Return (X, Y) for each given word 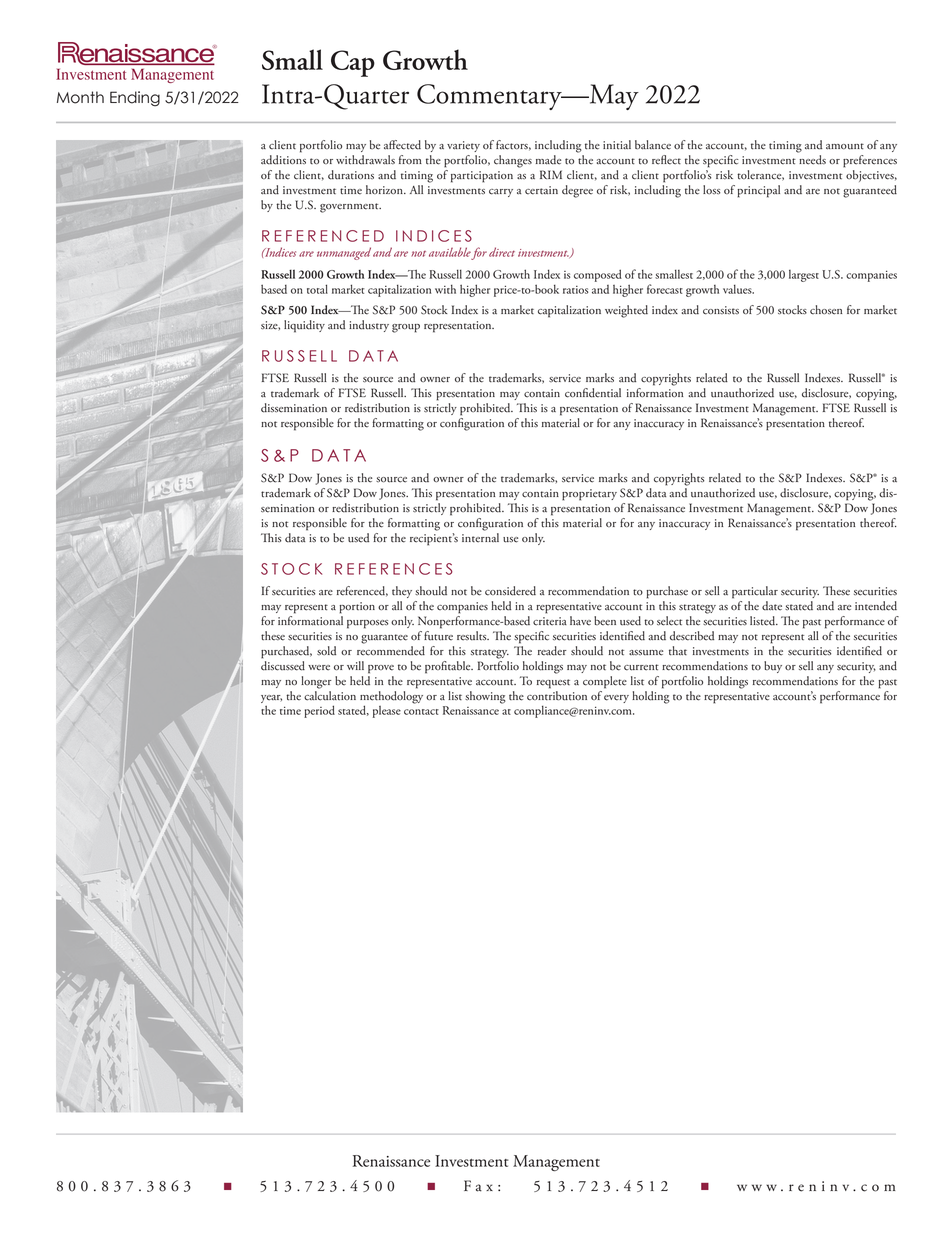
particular (755, 592)
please (387, 712)
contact (421, 712)
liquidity (304, 326)
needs (812, 160)
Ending (135, 99)
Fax (478, 1186)
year (271, 699)
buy (773, 667)
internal (480, 538)
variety (463, 146)
